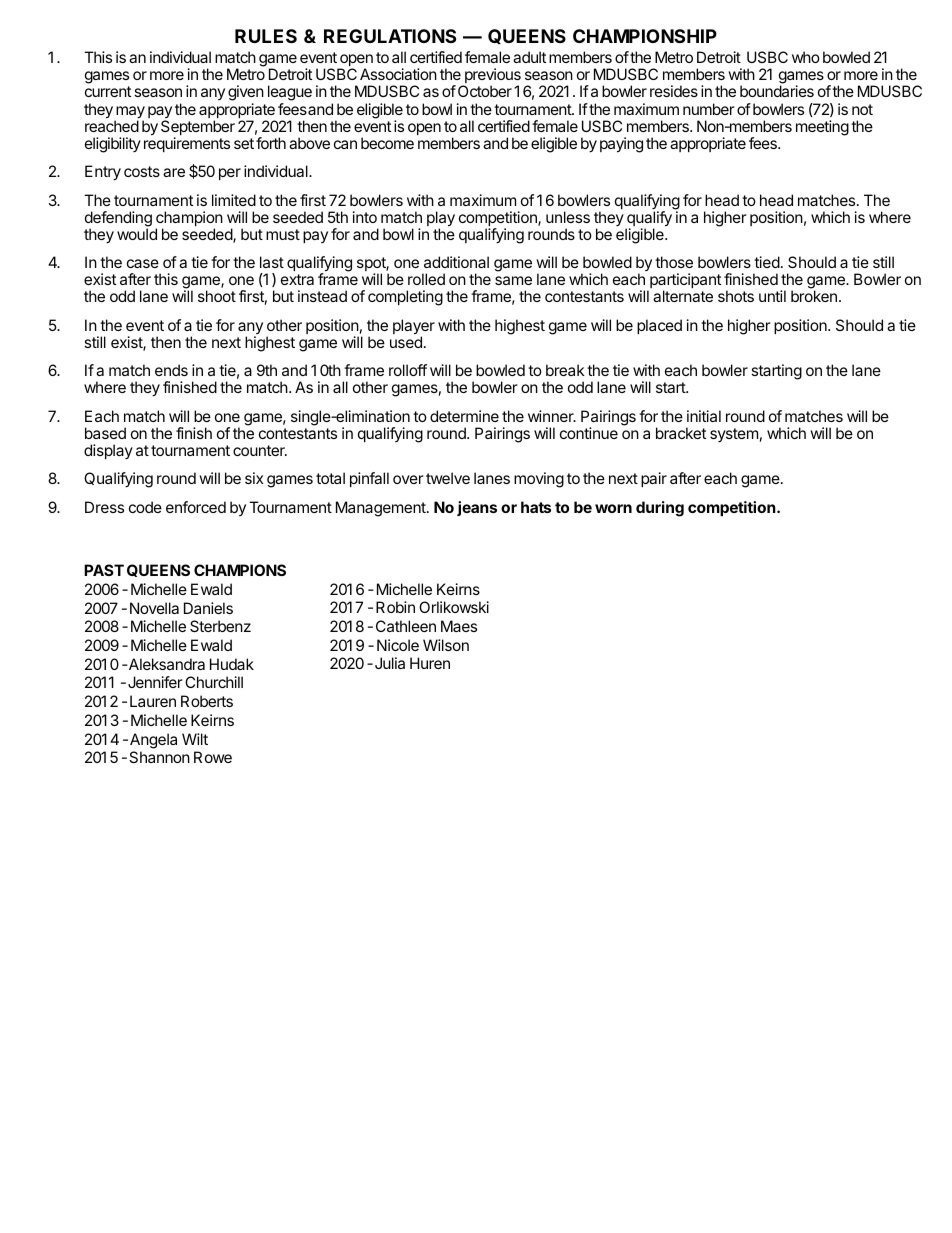  I want to click on RULES, so click(266, 36).
